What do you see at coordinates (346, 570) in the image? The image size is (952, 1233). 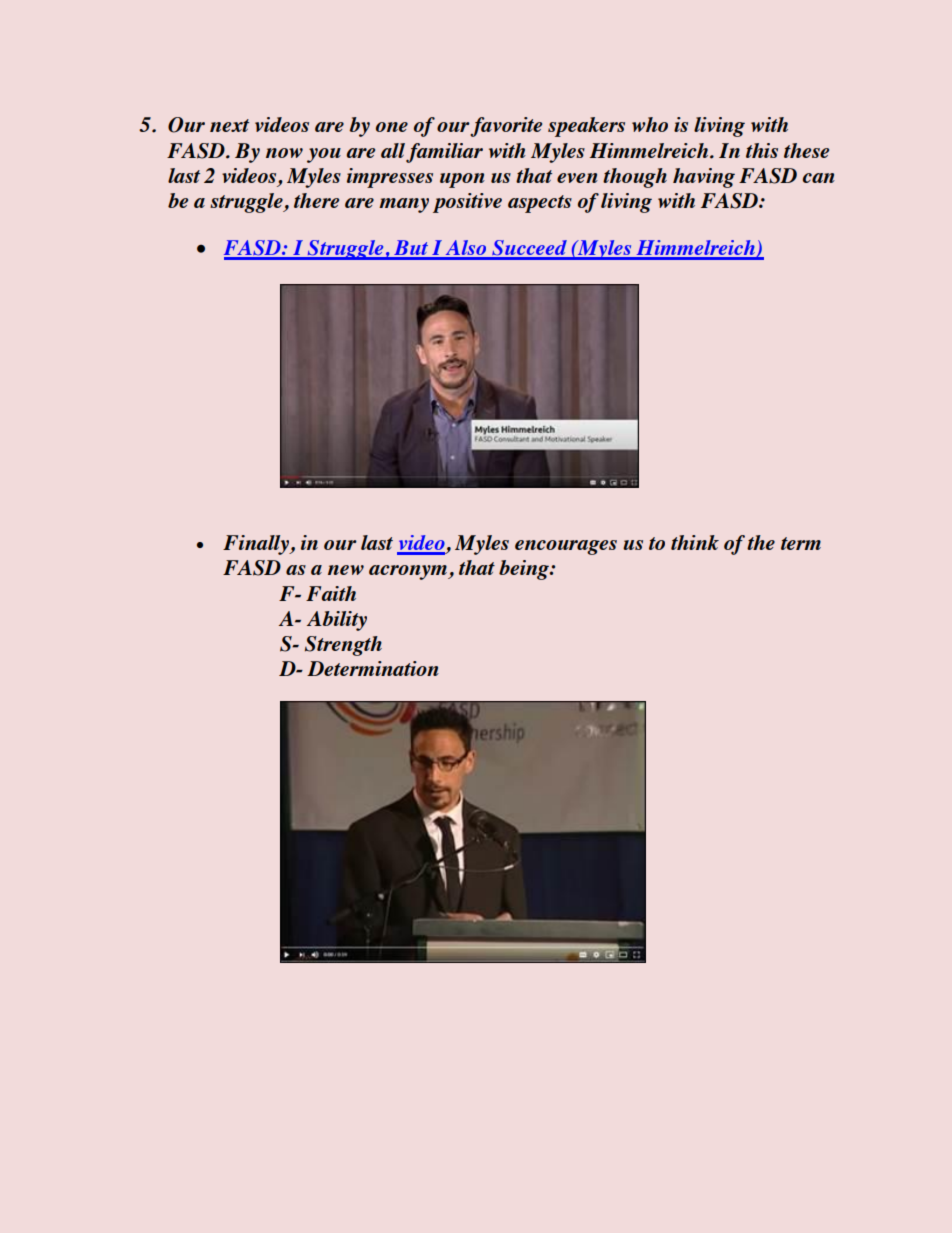 I see `new` at bounding box center [346, 570].
